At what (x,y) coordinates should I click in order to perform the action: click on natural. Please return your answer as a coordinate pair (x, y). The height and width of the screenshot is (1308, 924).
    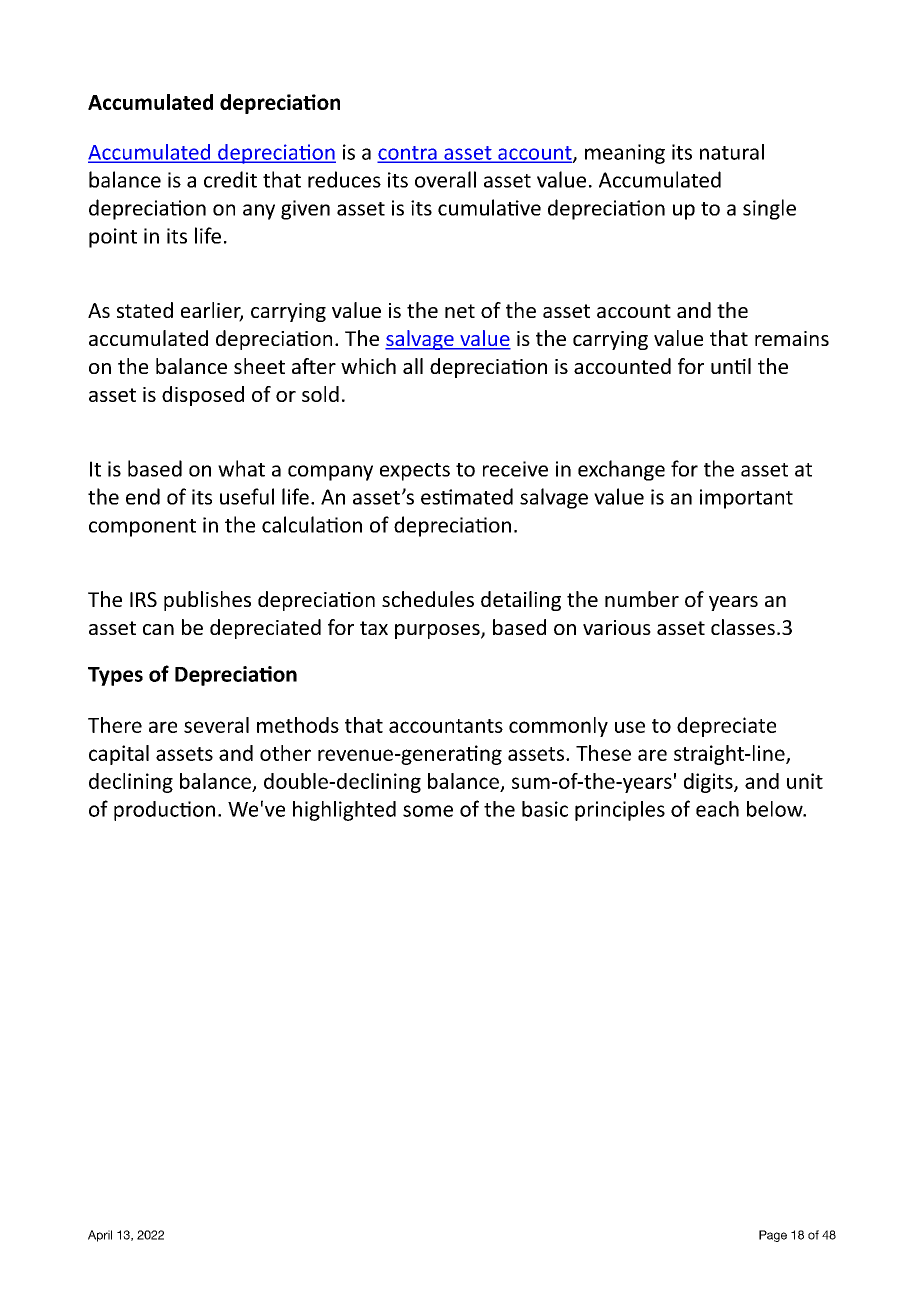
    Looking at the image, I should click on (732, 152).
